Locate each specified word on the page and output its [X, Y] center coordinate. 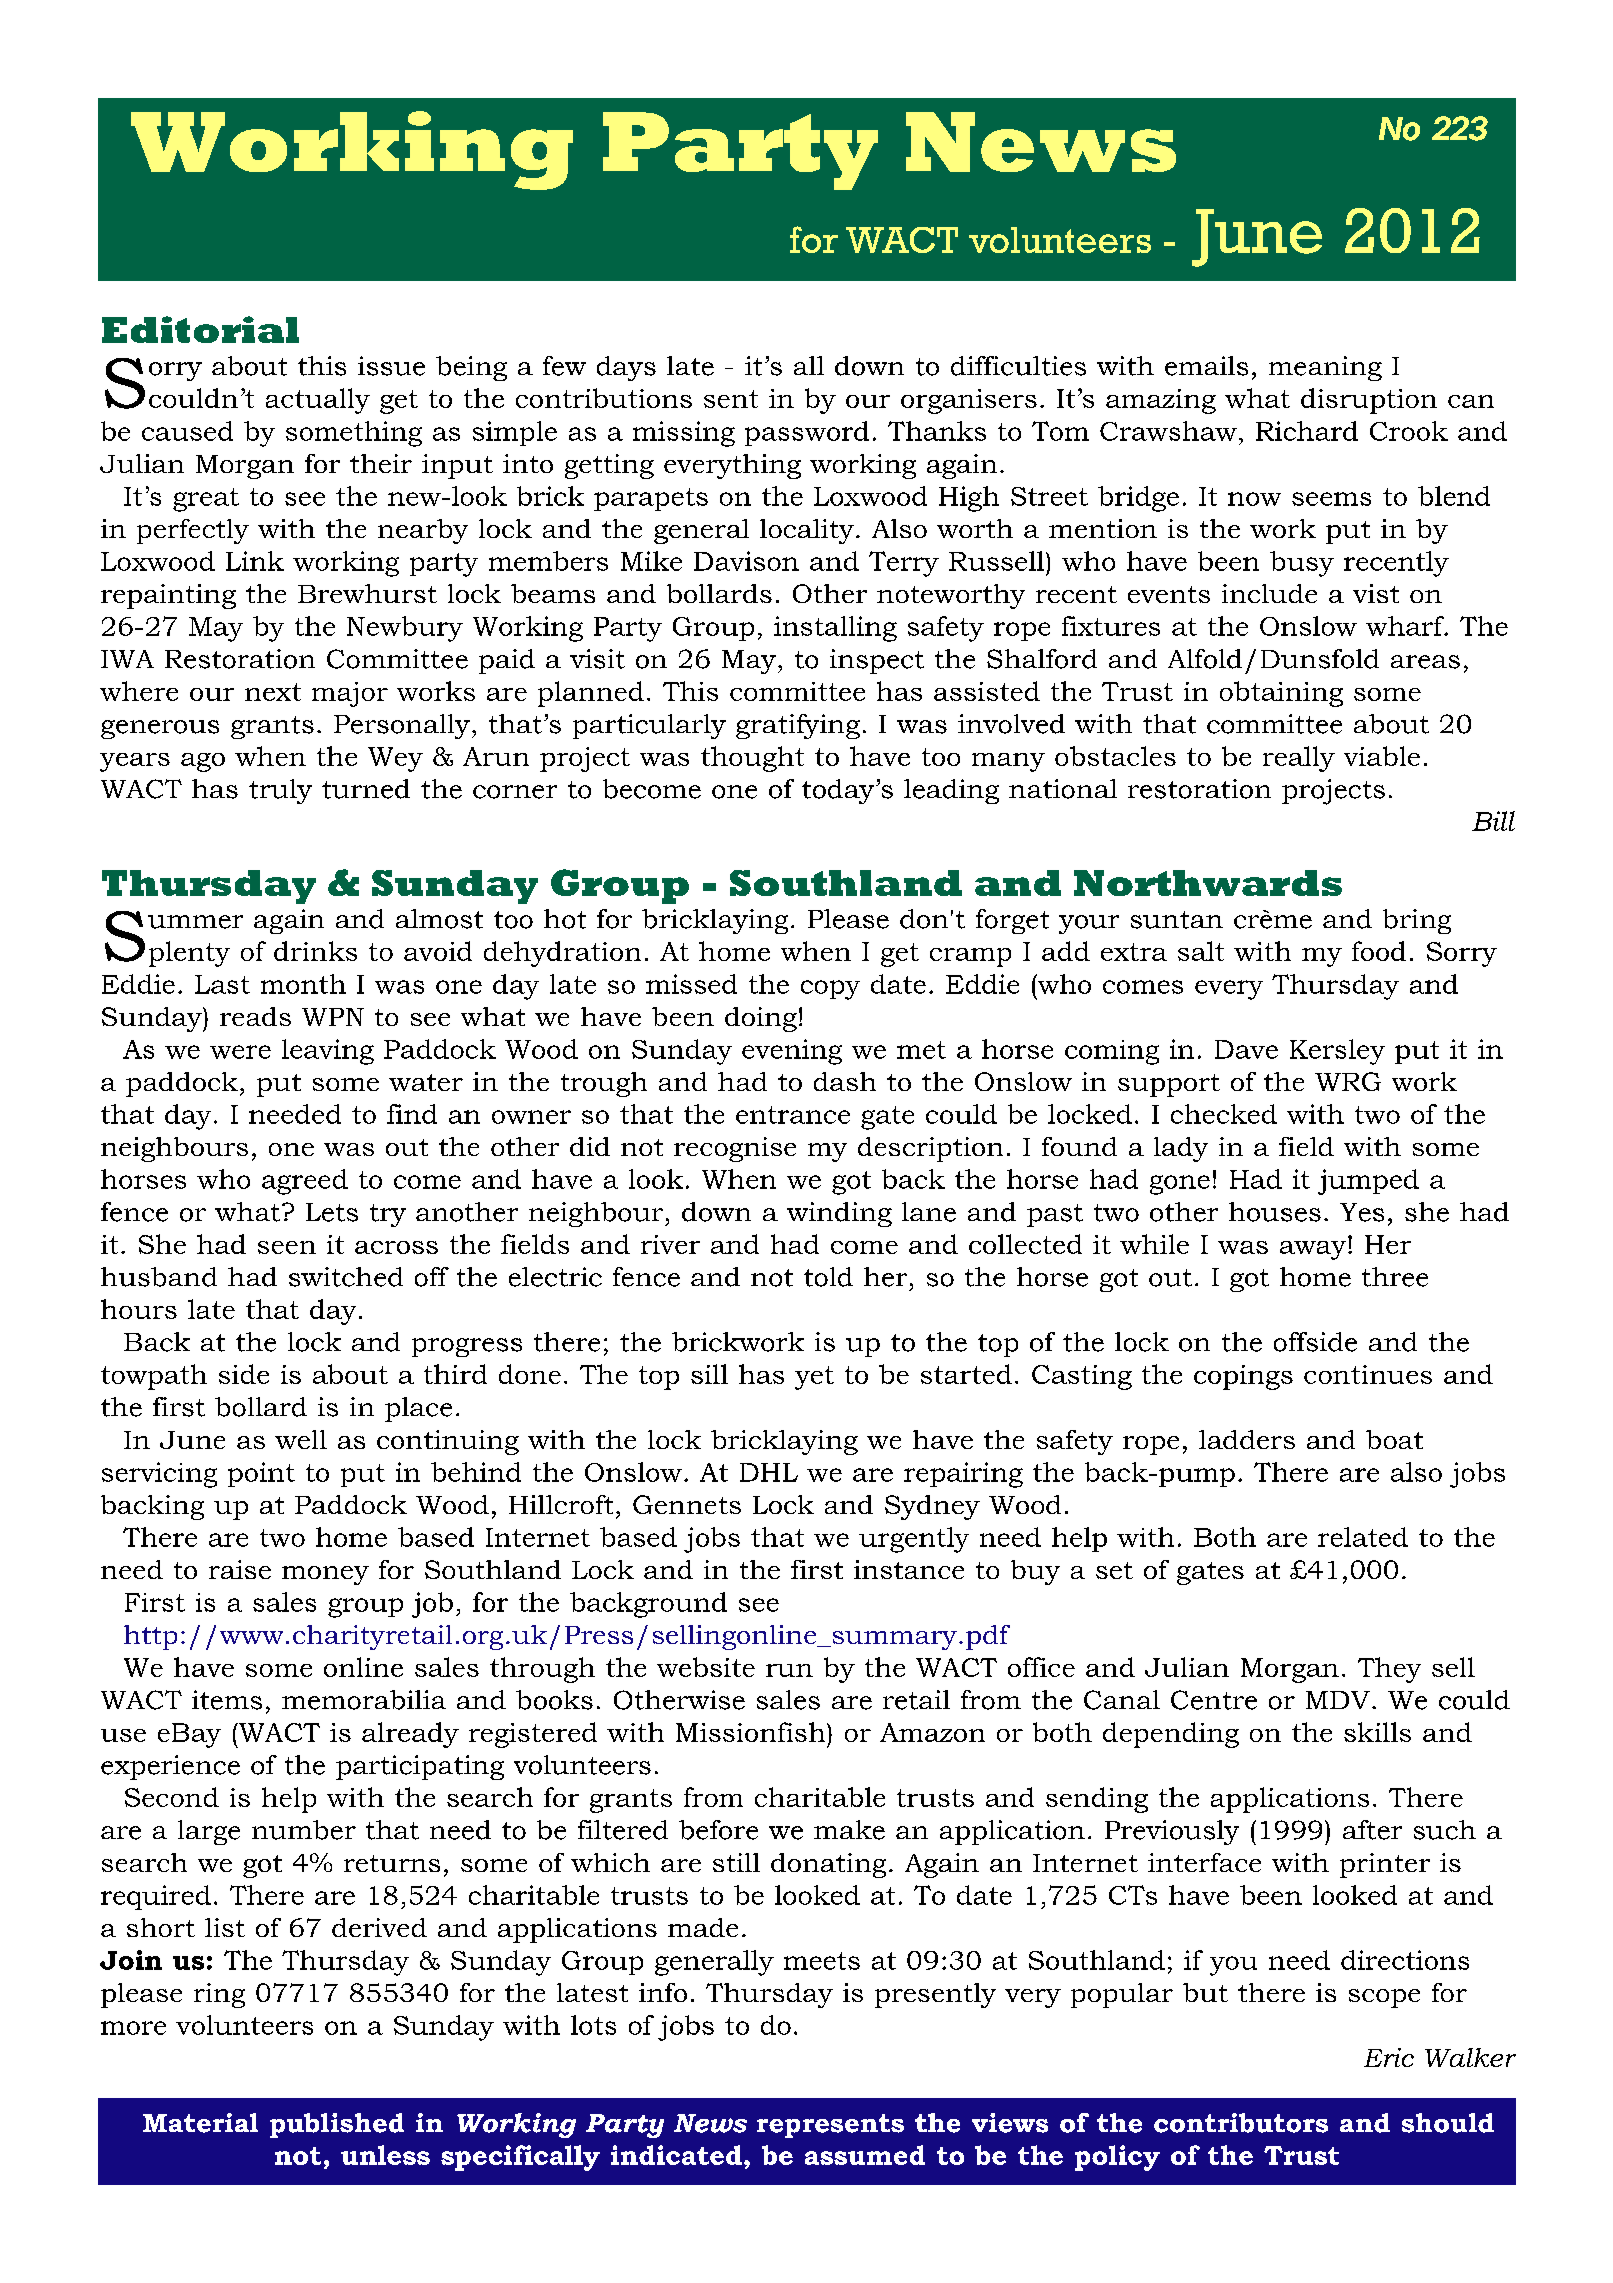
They [1389, 1670]
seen [287, 1247]
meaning [1325, 368]
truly [280, 791]
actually [318, 401]
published [337, 2125]
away [1314, 1250]
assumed [865, 2155]
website [706, 1667]
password [807, 433]
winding [839, 1214]
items [227, 1700]
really [1299, 759]
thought [752, 759]
